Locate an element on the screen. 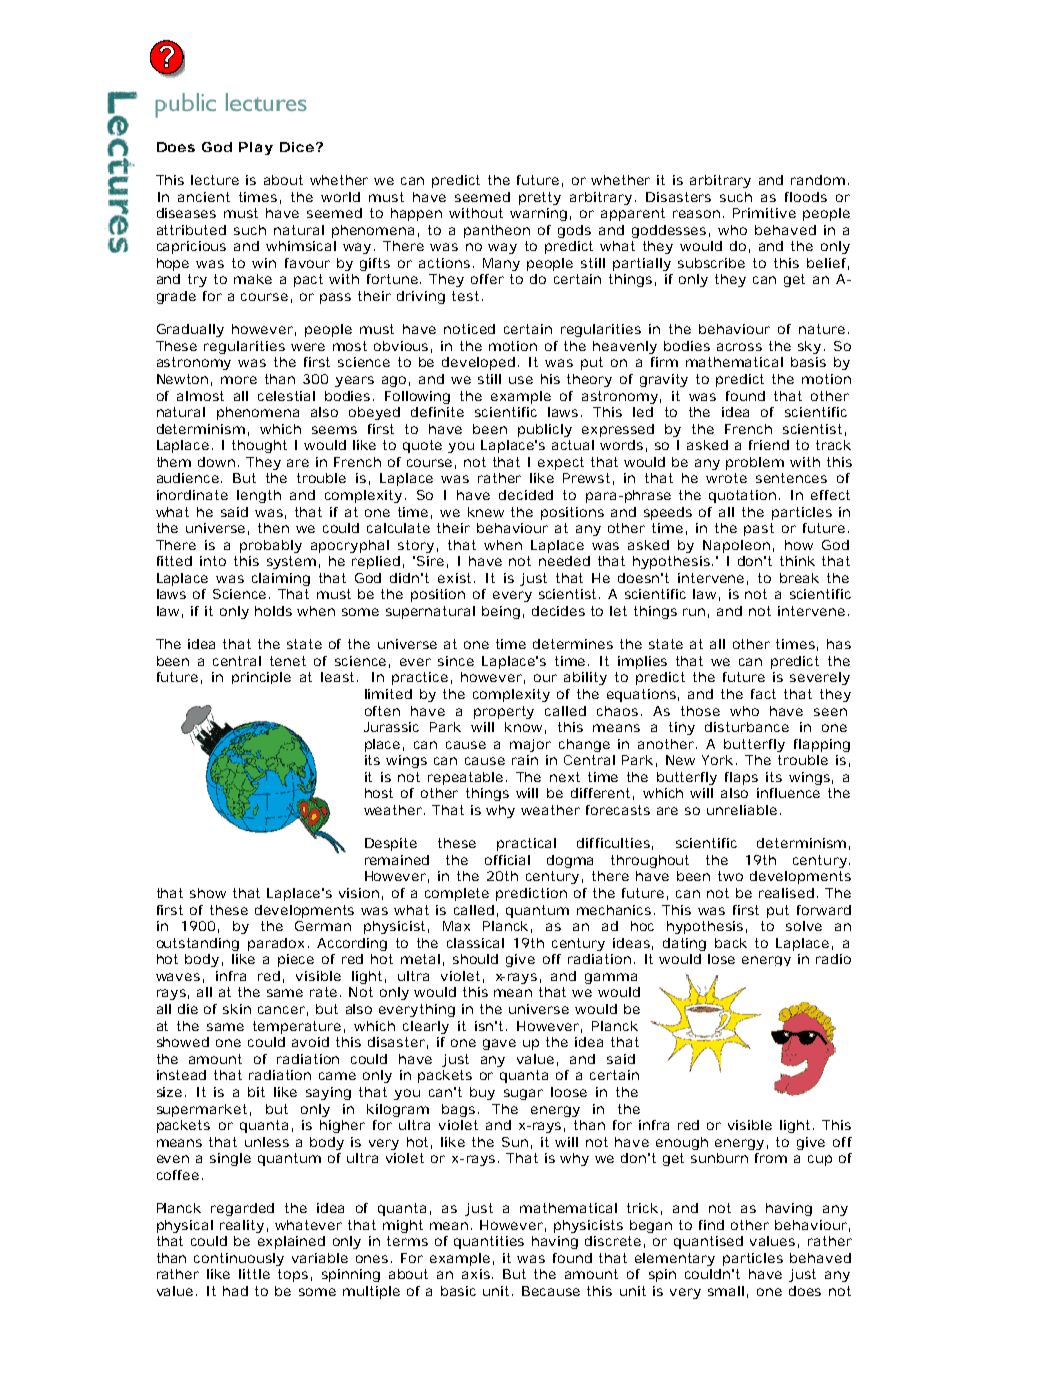 The image size is (1063, 1375). continuously is located at coordinates (239, 1259).
